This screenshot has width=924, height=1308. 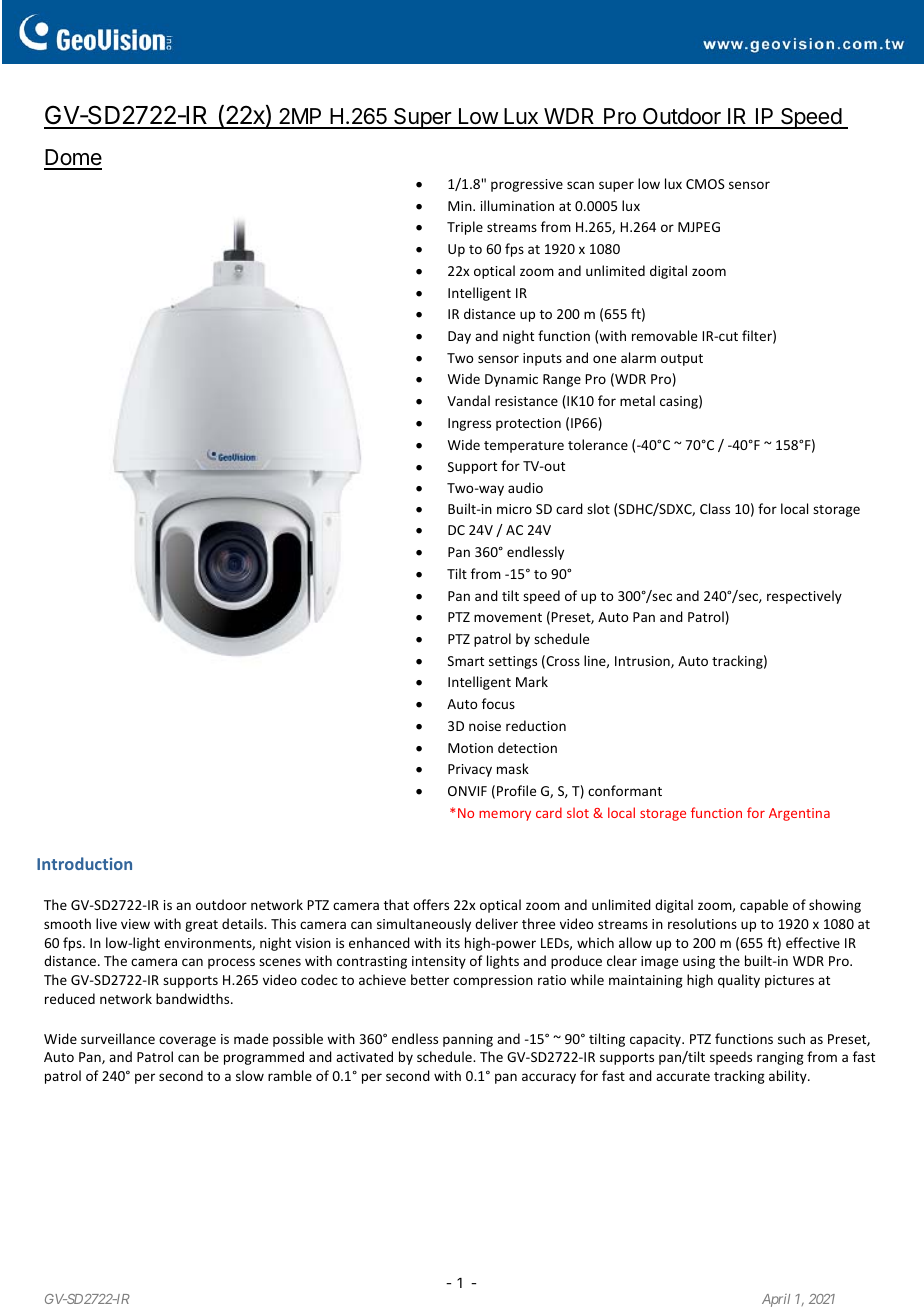 What do you see at coordinates (135, 924) in the screenshot?
I see `view` at bounding box center [135, 924].
